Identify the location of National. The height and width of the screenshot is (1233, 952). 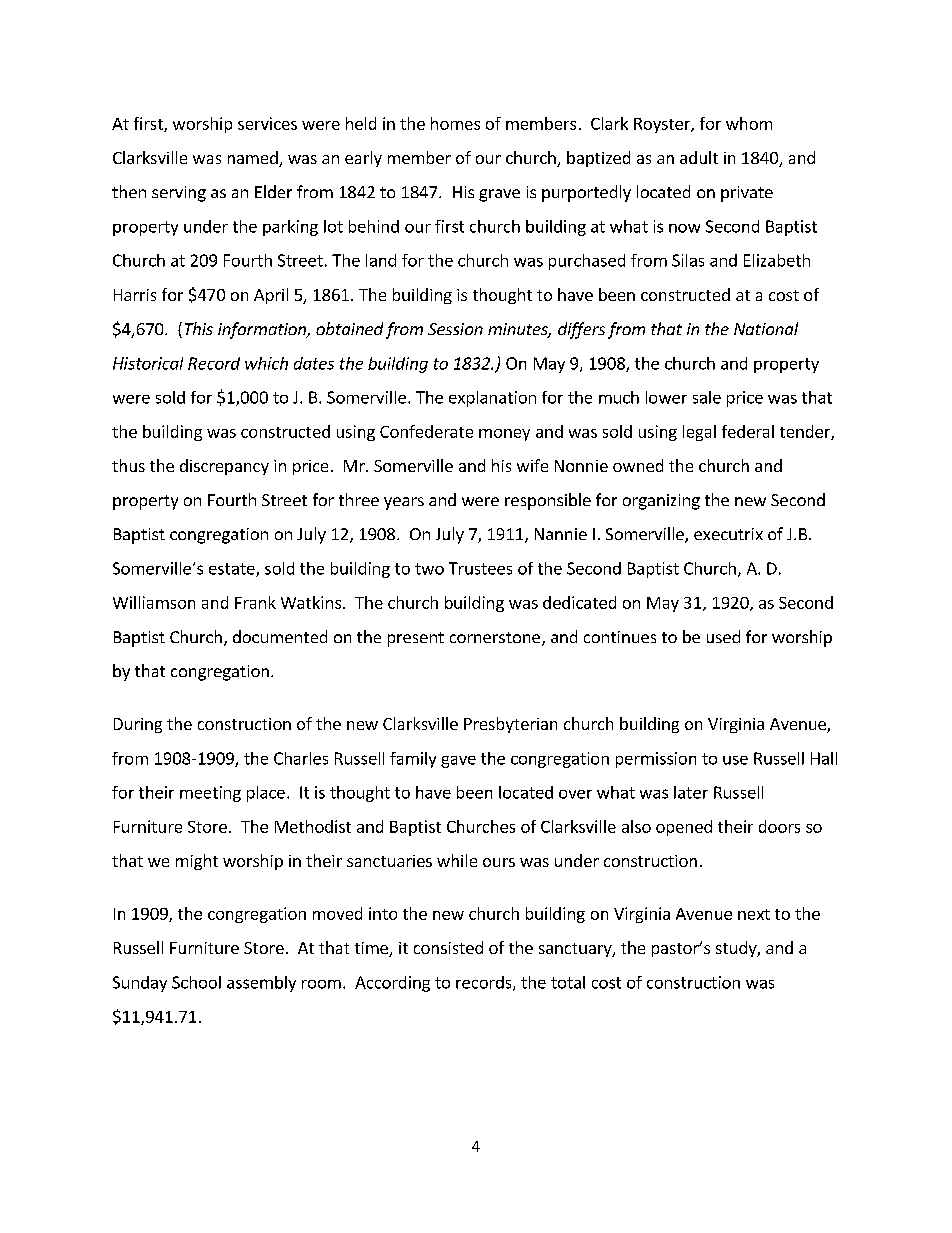
(766, 328).
